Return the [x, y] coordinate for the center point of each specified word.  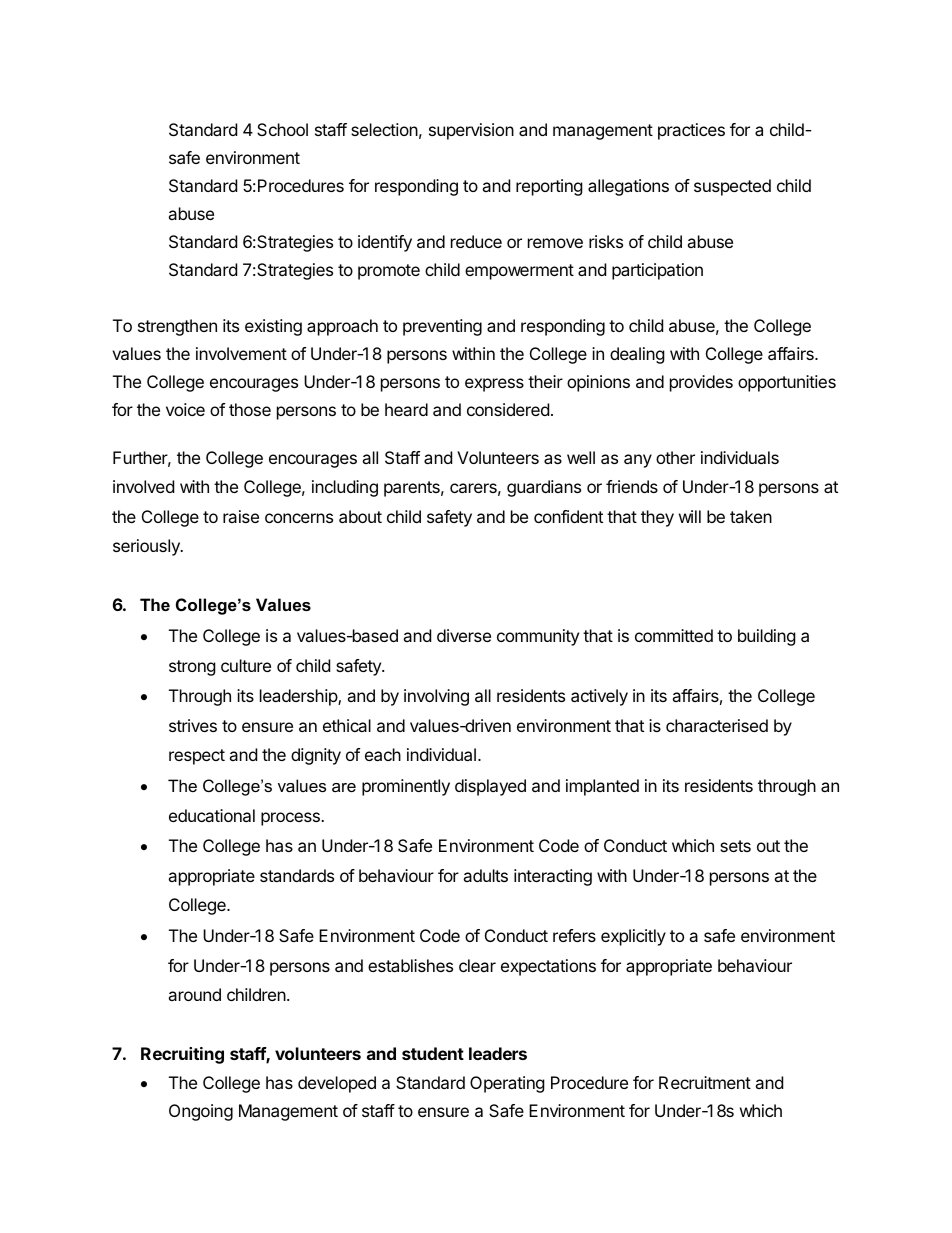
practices [691, 131]
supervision [471, 131]
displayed [490, 787]
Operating [507, 1084]
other [675, 457]
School [282, 129]
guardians [544, 488]
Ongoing [201, 1112]
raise [241, 516]
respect [197, 757]
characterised [717, 725]
